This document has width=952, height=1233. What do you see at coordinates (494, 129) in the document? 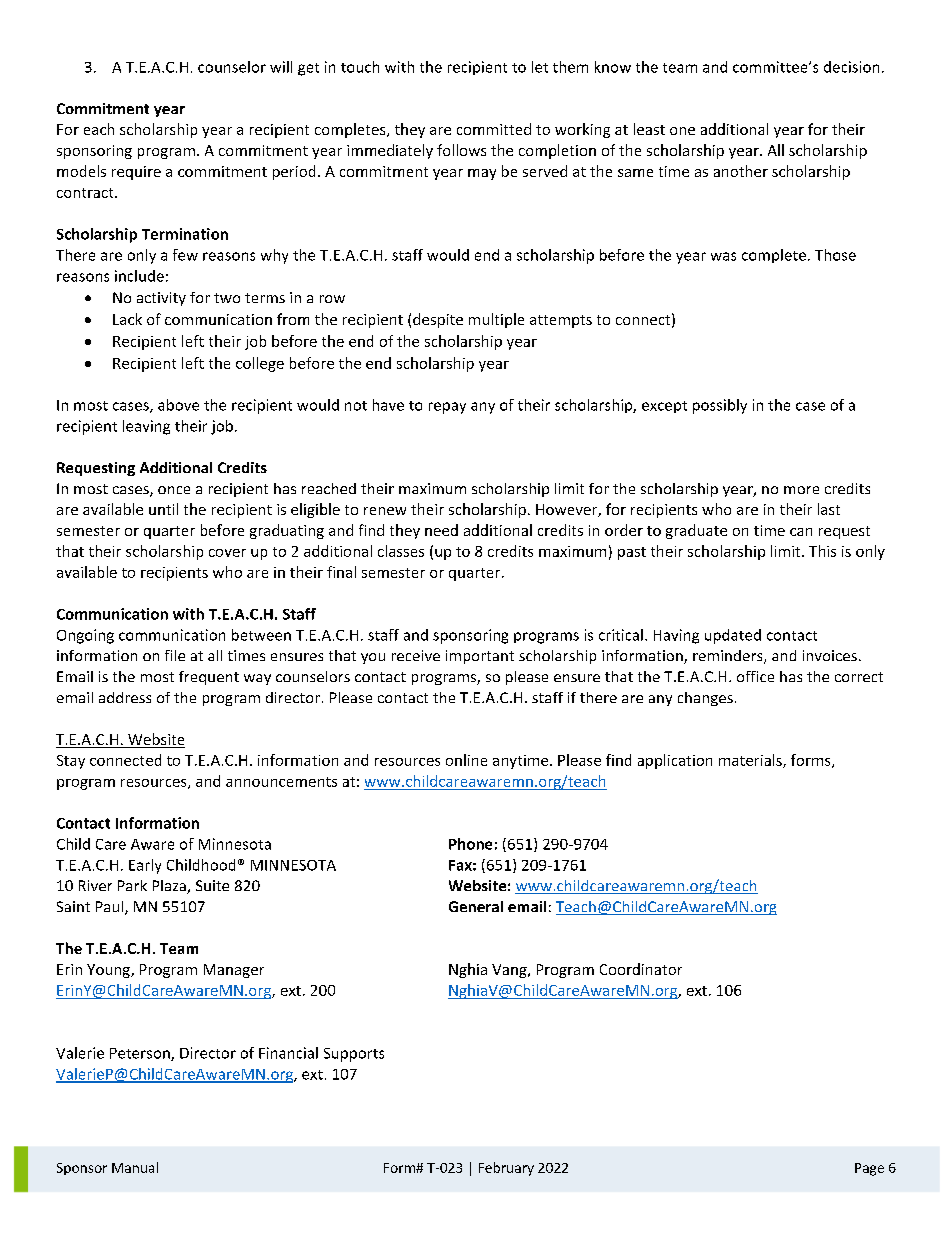
I see `committed` at bounding box center [494, 129].
